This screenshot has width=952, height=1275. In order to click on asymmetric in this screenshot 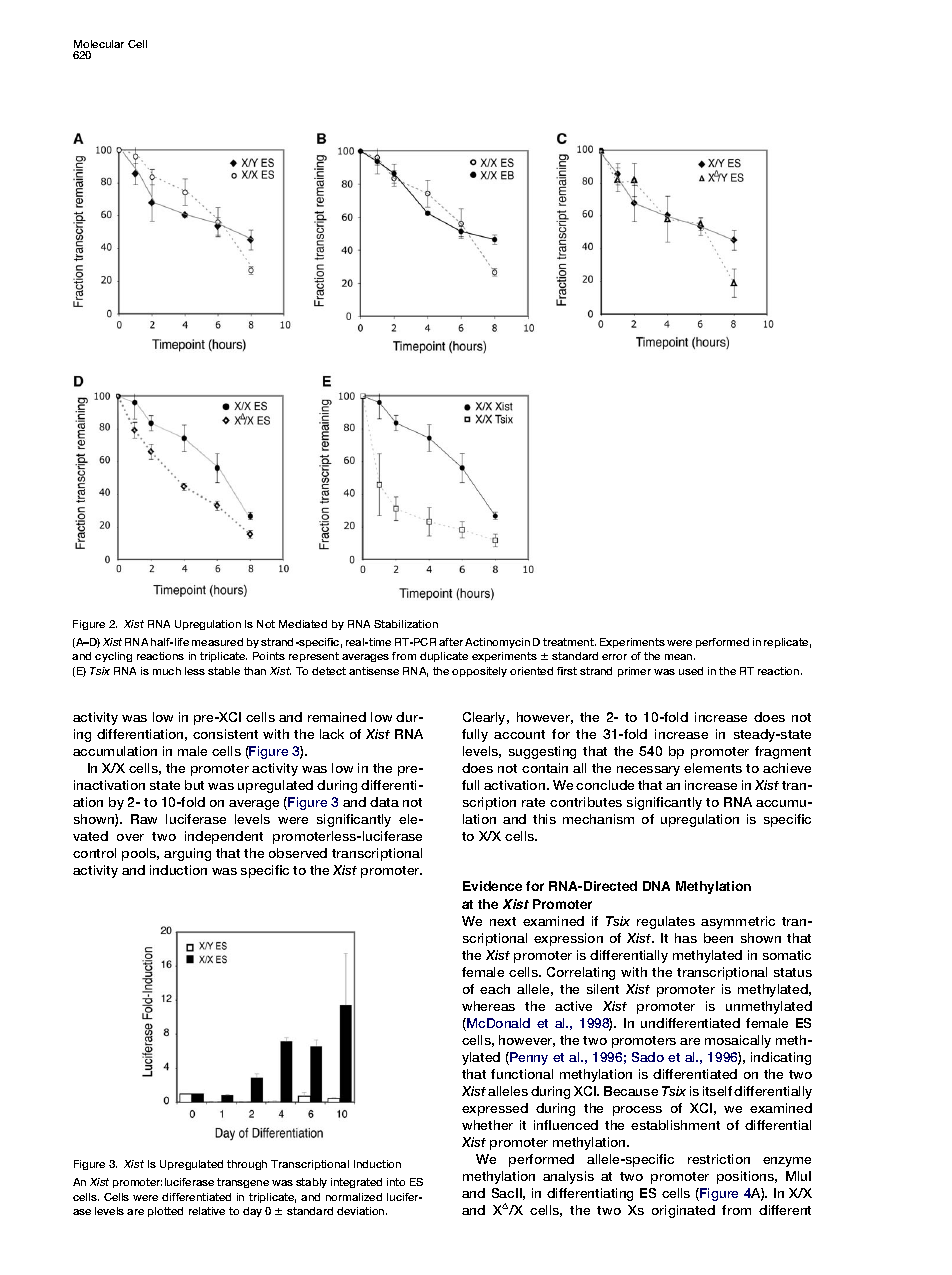, I will do `click(738, 922)`.
